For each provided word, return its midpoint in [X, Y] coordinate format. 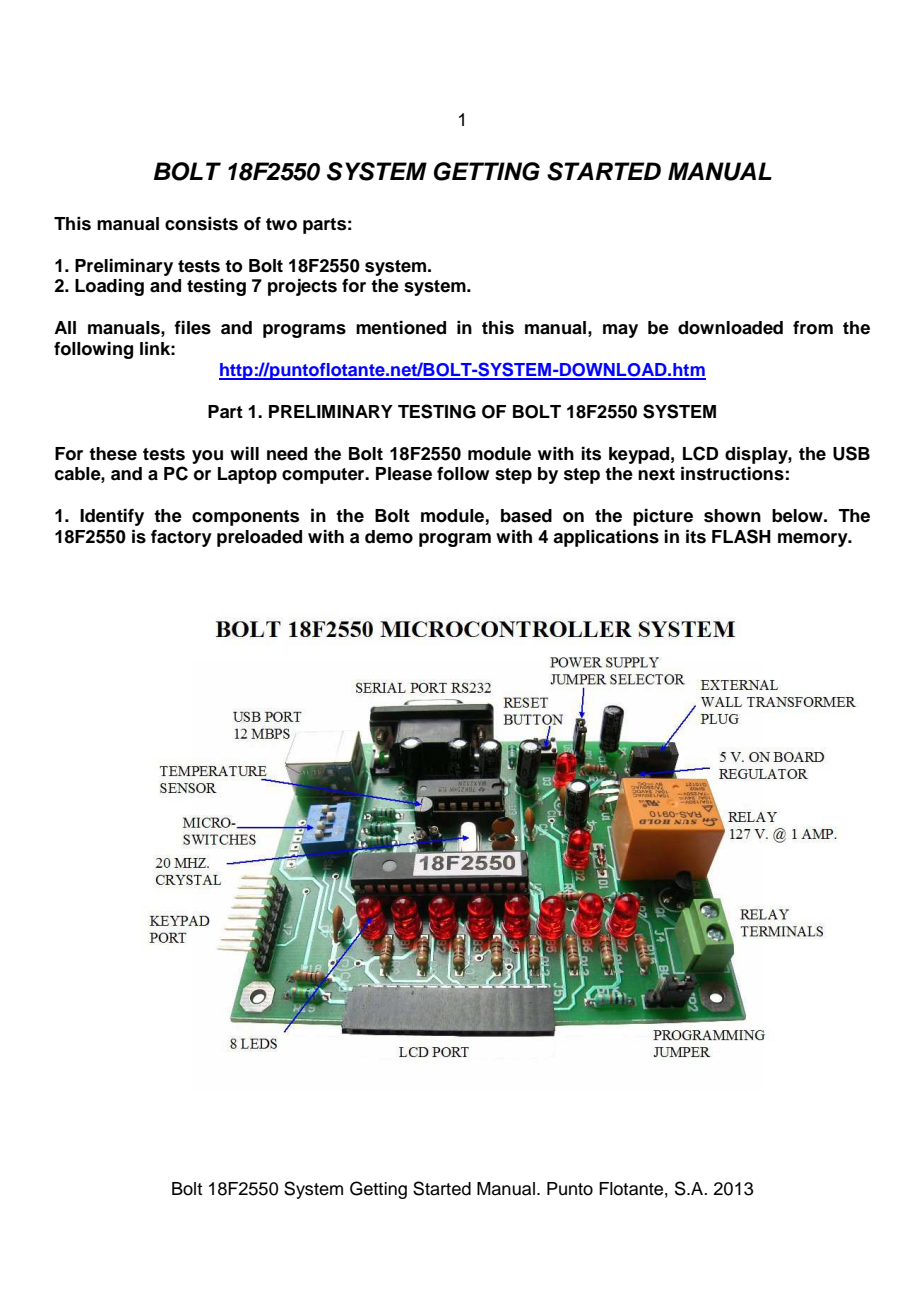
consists [201, 224]
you [207, 457]
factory [181, 538]
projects [302, 287]
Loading [109, 287]
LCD [701, 453]
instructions [732, 474]
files [192, 328]
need [287, 454]
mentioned [401, 328]
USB [851, 453]
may [620, 331]
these [113, 454]
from [813, 328]
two [281, 224]
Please [404, 474]
